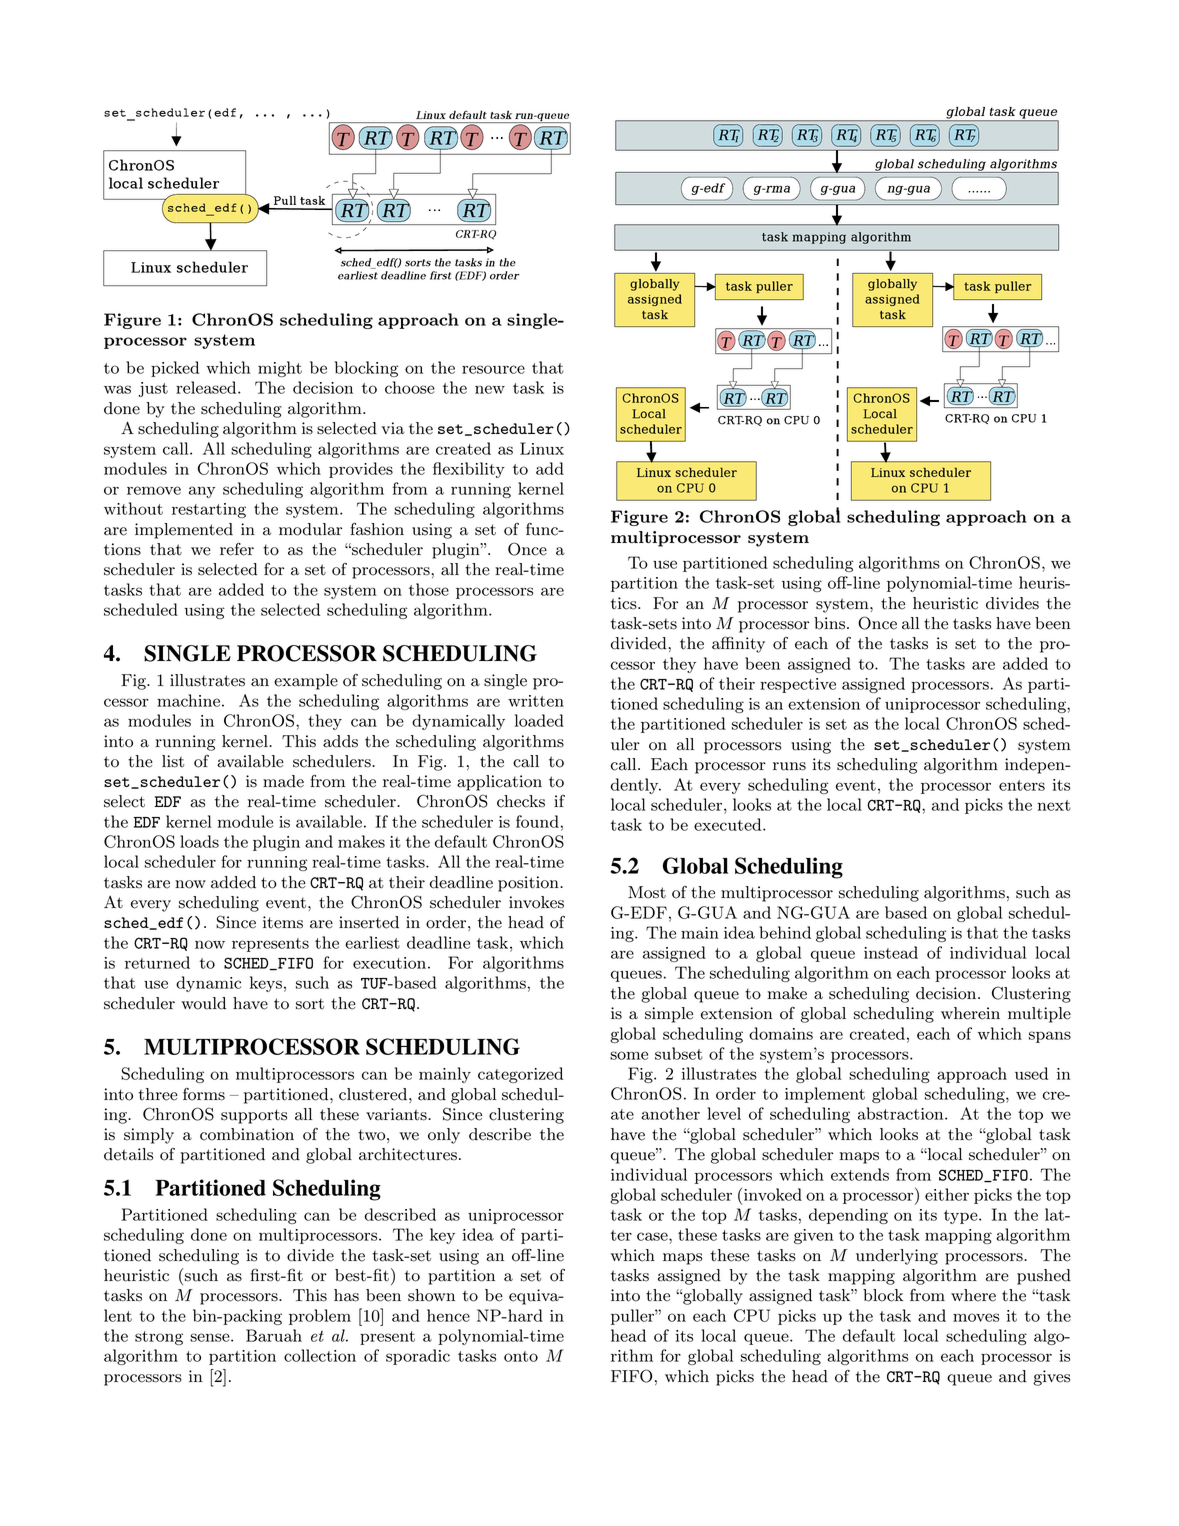 Image resolution: width=1179 pixels, height=1526 pixels. I want to click on enters, so click(1022, 785).
